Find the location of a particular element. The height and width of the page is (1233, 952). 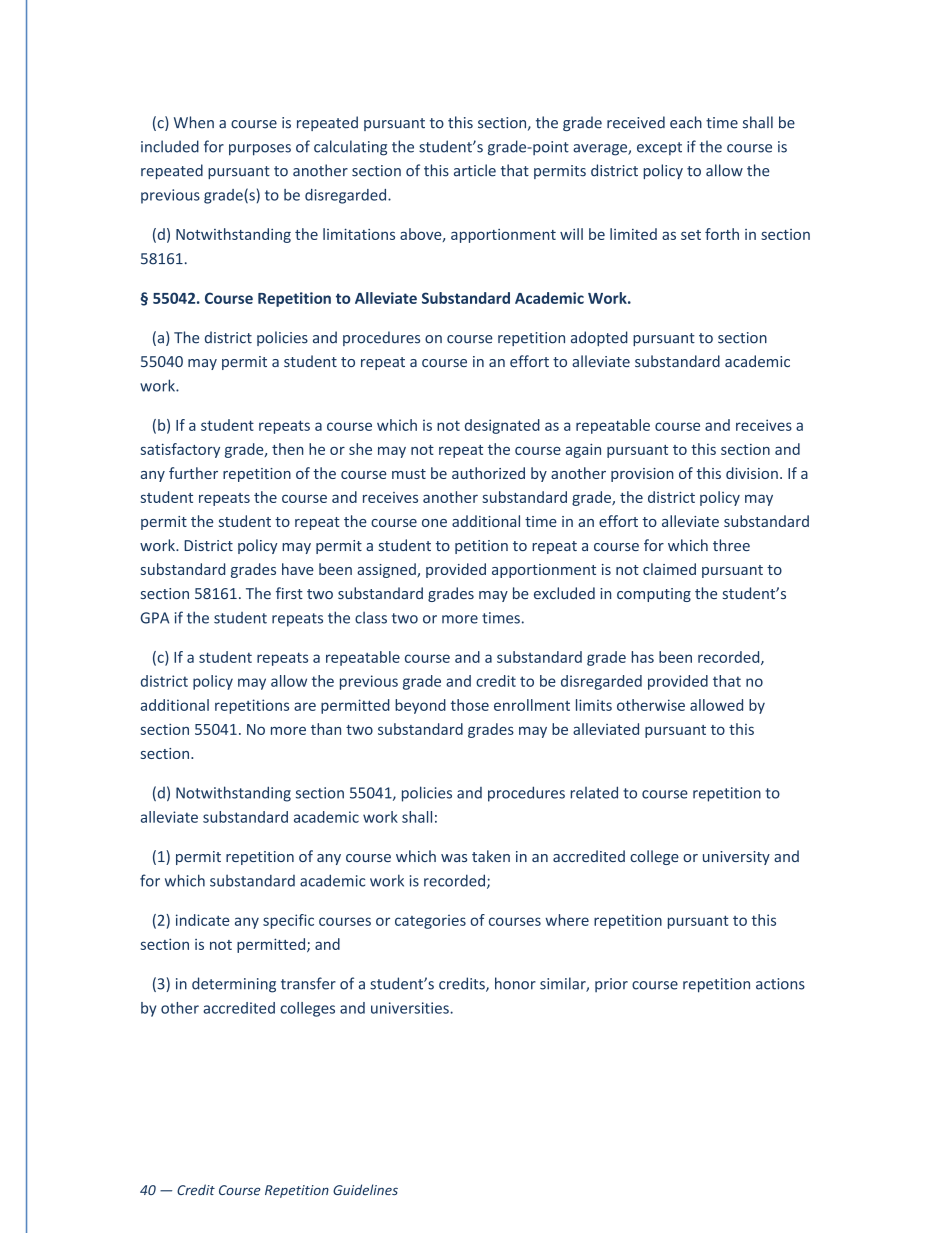

those is located at coordinates (470, 705).
